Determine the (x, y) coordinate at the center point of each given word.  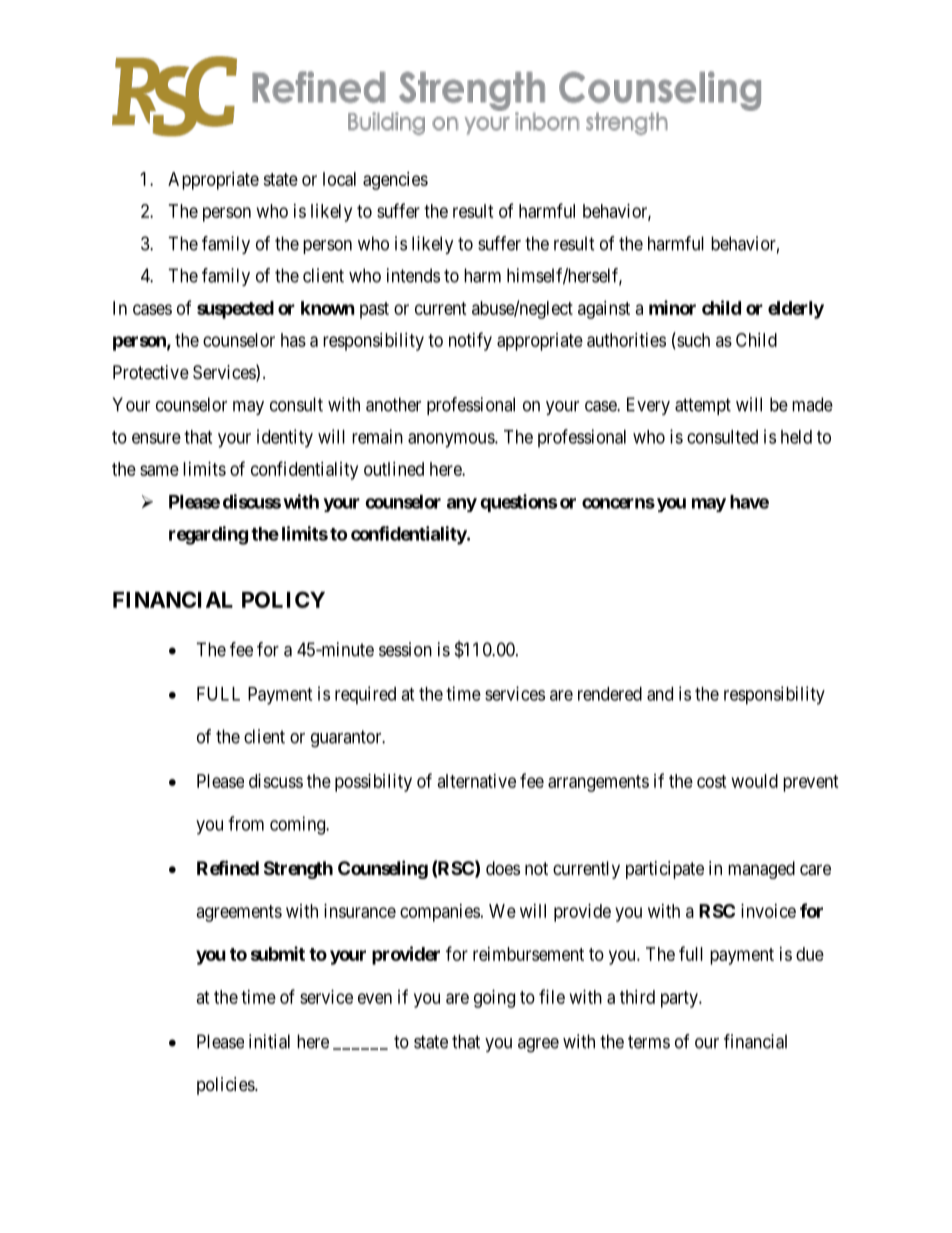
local (339, 179)
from (246, 823)
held (796, 437)
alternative (477, 781)
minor (672, 307)
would (755, 781)
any (462, 505)
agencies (395, 181)
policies (226, 1086)
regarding (208, 535)
